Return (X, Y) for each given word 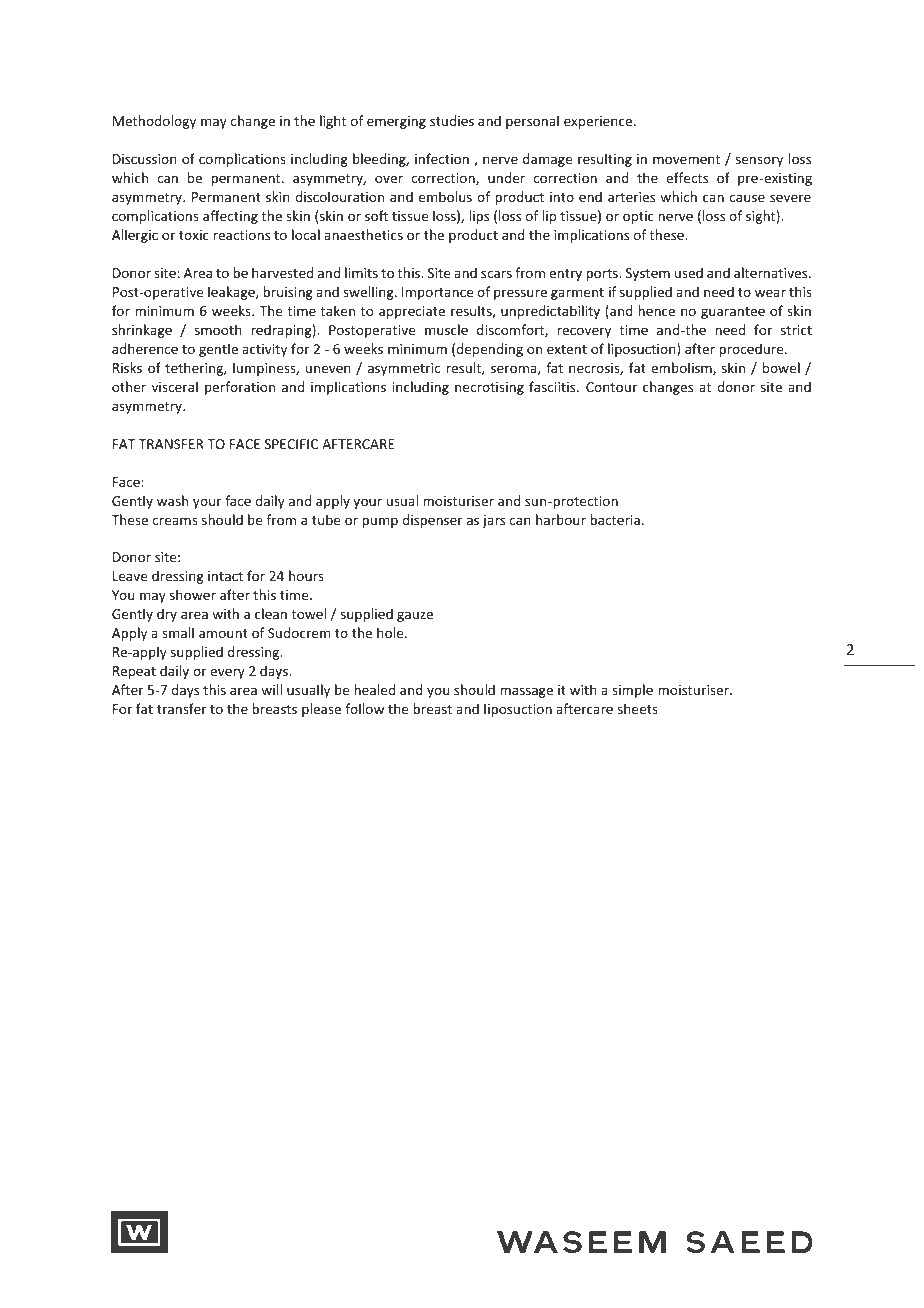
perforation (240, 388)
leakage (232, 293)
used (689, 272)
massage (526, 692)
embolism (682, 368)
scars (496, 274)
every (227, 673)
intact (225, 576)
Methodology (154, 122)
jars (493, 521)
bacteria (615, 519)
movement (686, 159)
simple (632, 691)
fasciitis (553, 386)
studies (452, 120)
